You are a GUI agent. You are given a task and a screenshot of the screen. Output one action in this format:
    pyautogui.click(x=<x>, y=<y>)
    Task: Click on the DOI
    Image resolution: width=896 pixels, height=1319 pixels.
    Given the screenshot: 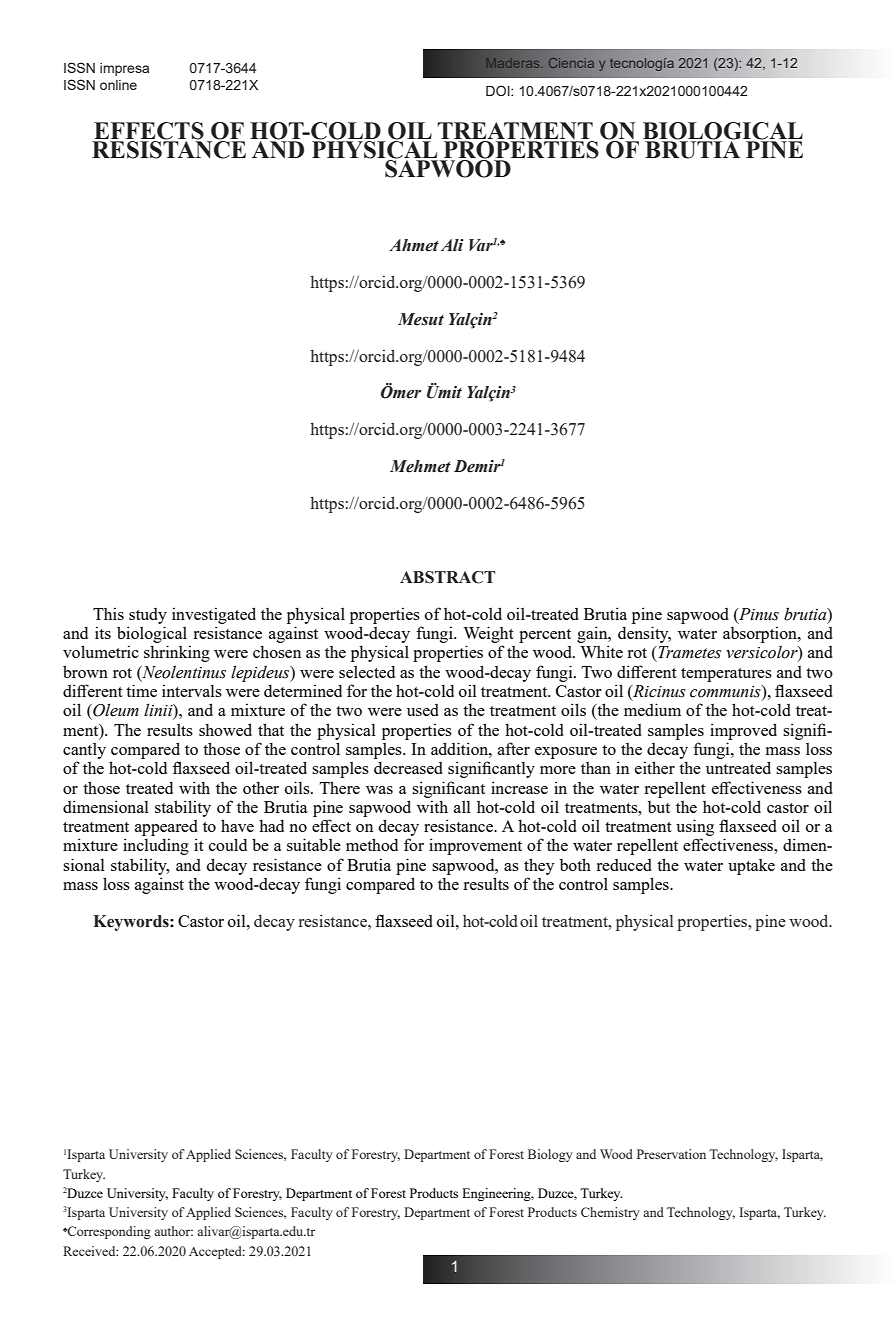 What is the action you would take?
    pyautogui.click(x=499, y=90)
